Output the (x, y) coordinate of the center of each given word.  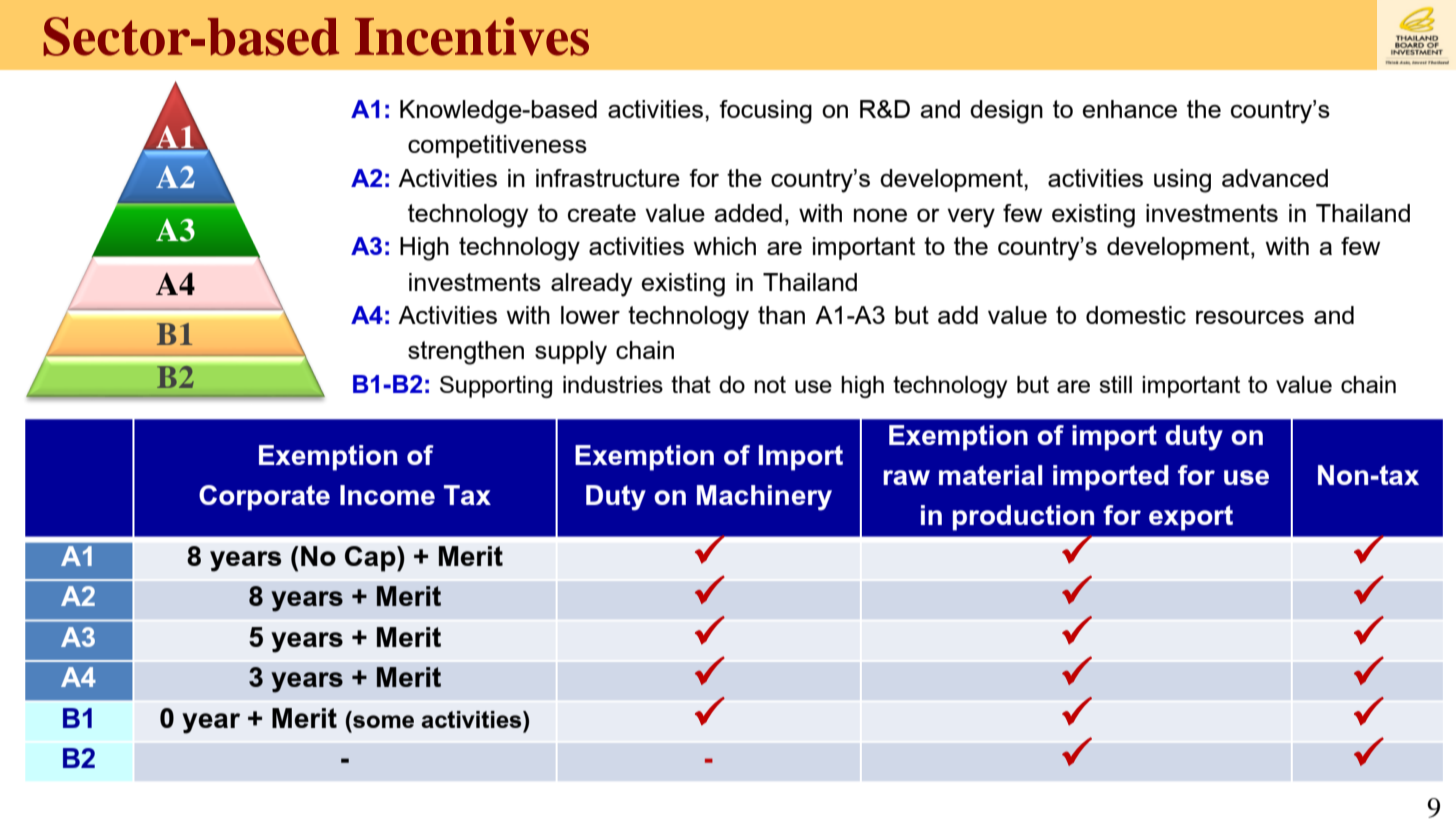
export (1191, 518)
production (1023, 518)
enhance (1129, 109)
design (1006, 112)
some (383, 721)
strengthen (466, 353)
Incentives (472, 36)
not (770, 384)
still (1115, 384)
